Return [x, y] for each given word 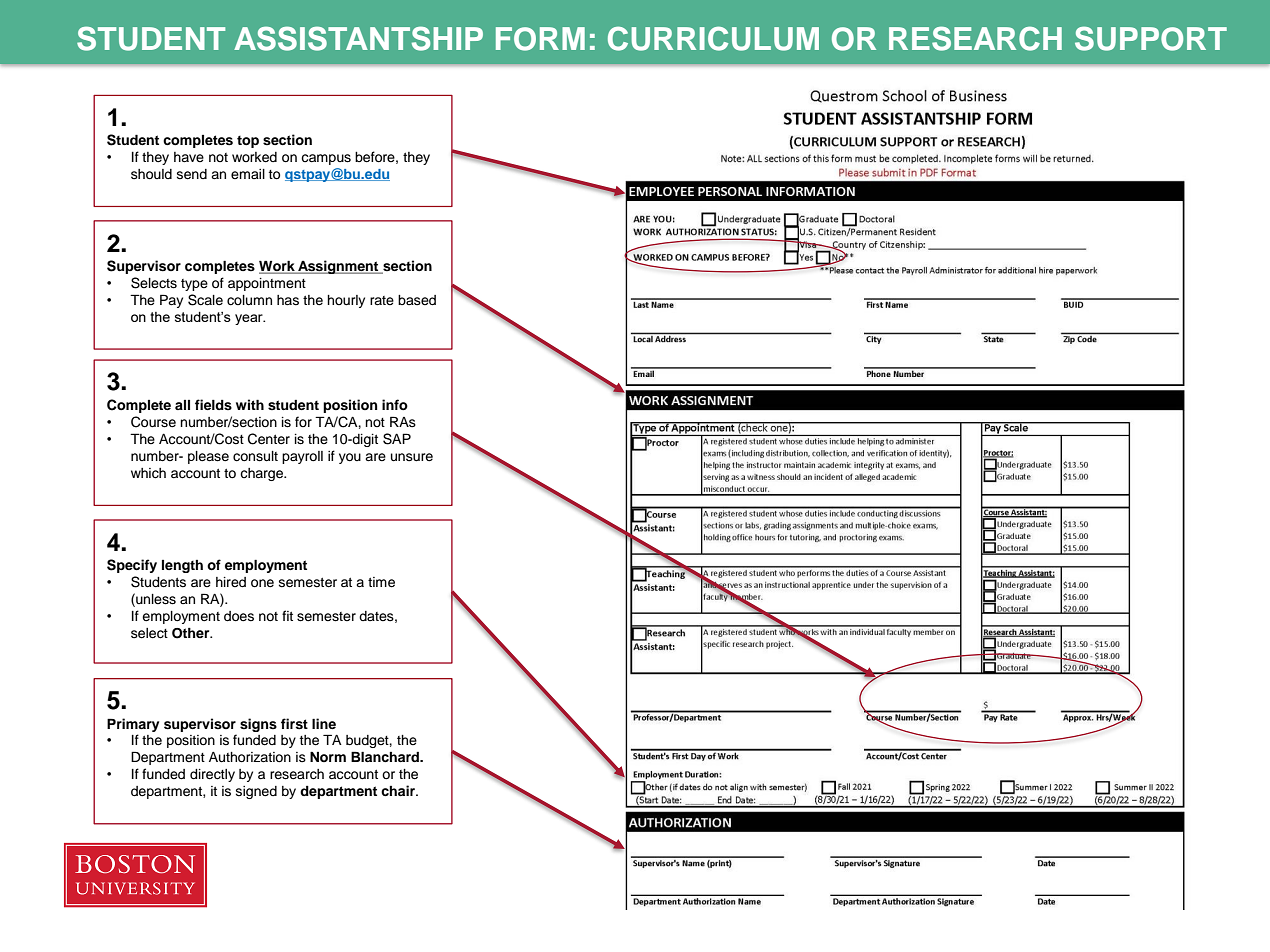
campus [326, 159]
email [248, 174]
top [248, 142]
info [395, 405]
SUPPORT [1151, 38]
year [250, 319]
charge [263, 474]
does [239, 616]
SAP [397, 439]
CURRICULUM [713, 38]
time [381, 582]
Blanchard [386, 756]
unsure [412, 457]
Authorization [250, 757]
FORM [540, 39]
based [417, 300]
